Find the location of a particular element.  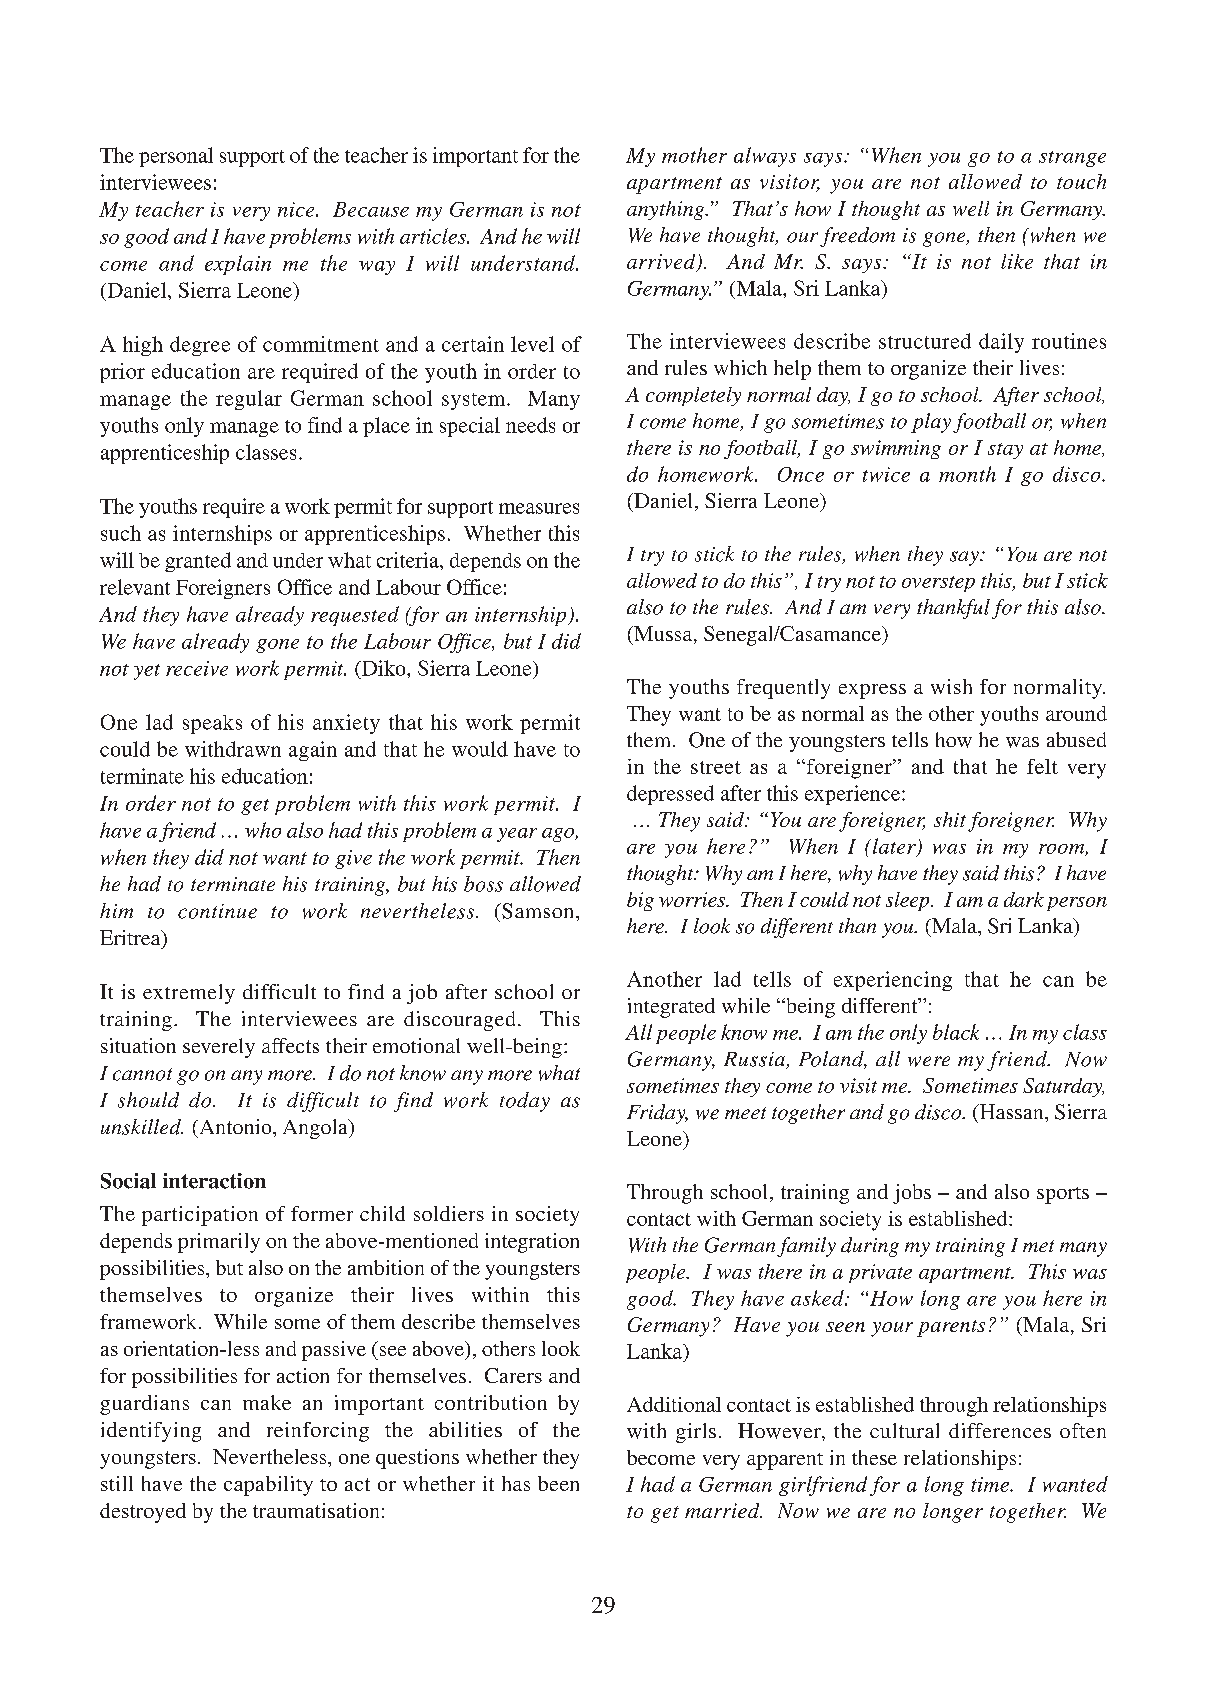

capability is located at coordinates (268, 1486).
